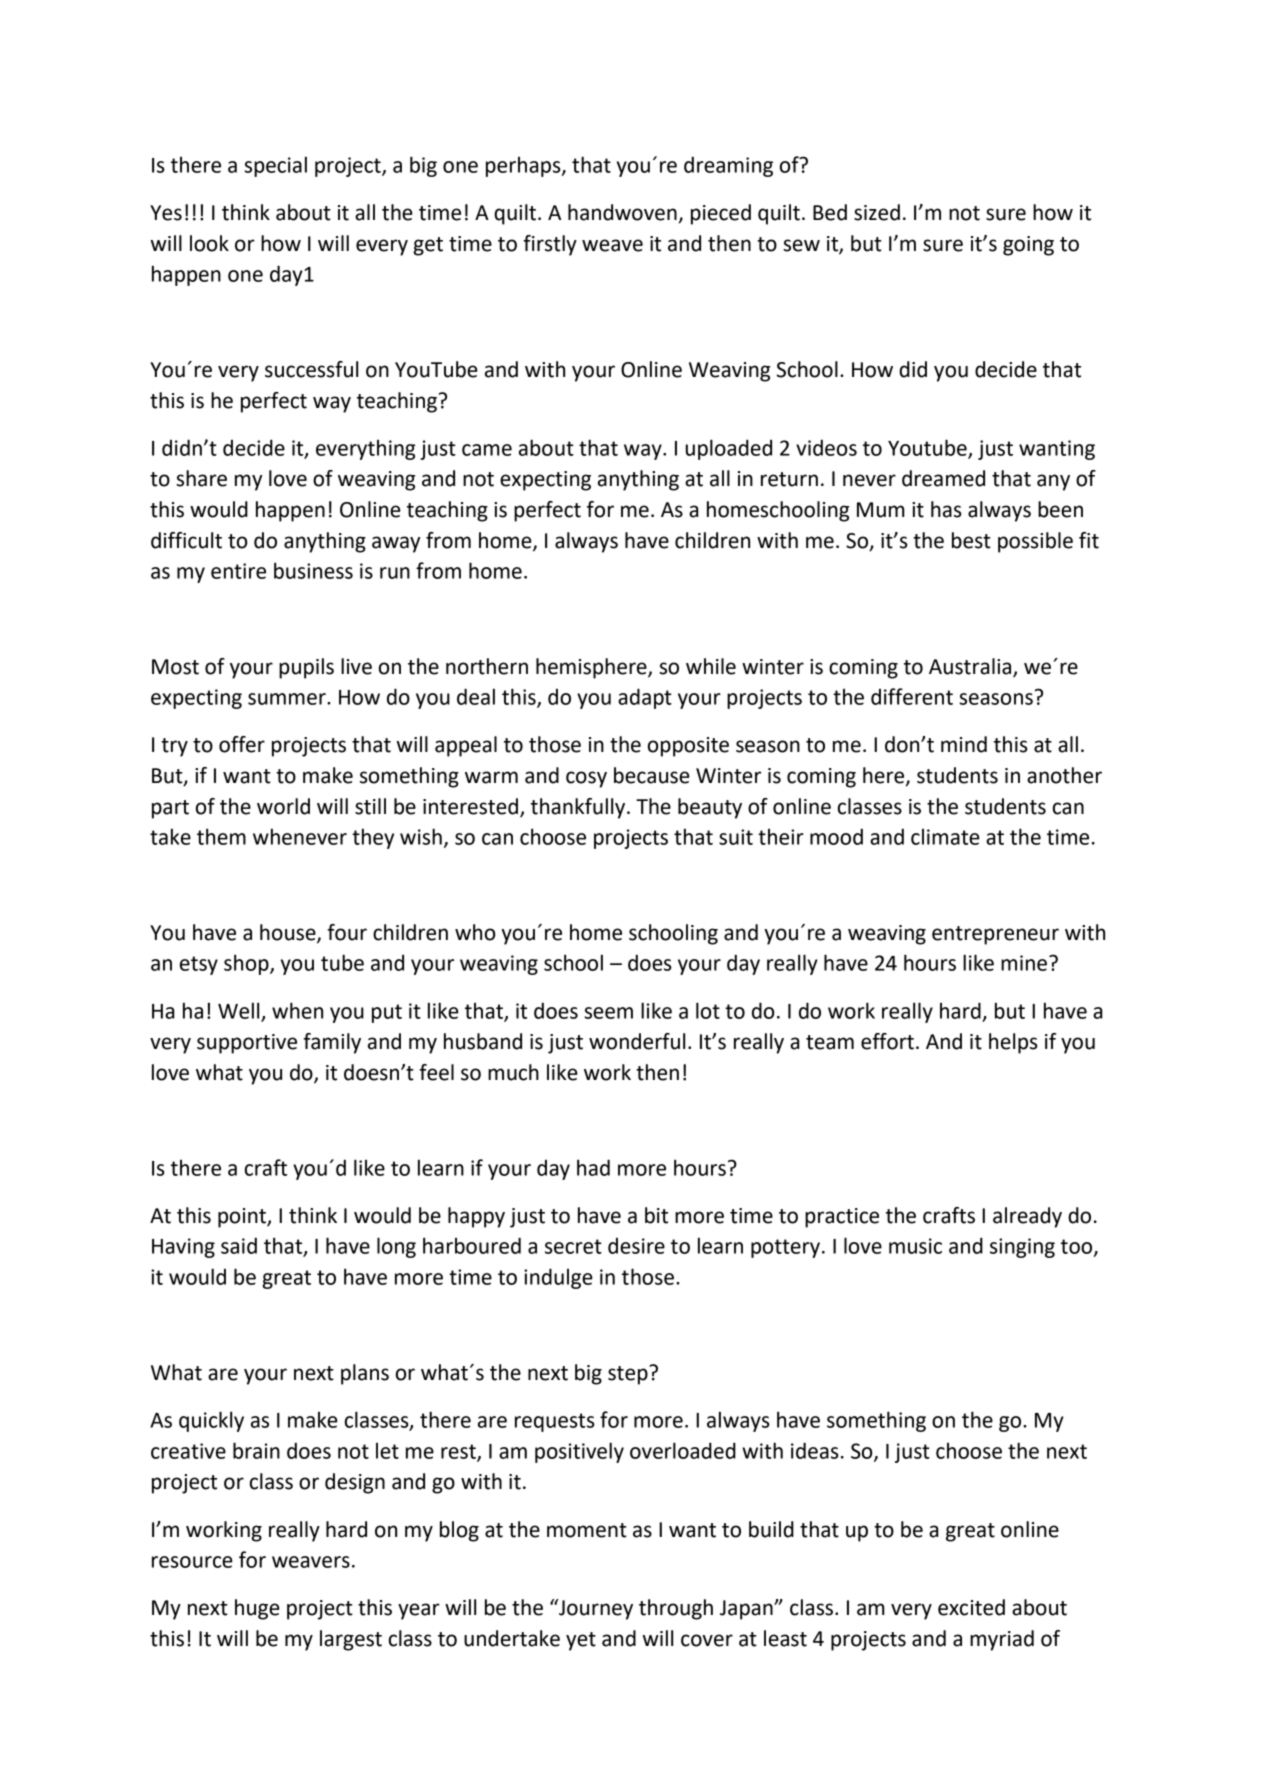 The image size is (1262, 1786). What do you see at coordinates (1022, 1248) in the image?
I see `singing` at bounding box center [1022, 1248].
